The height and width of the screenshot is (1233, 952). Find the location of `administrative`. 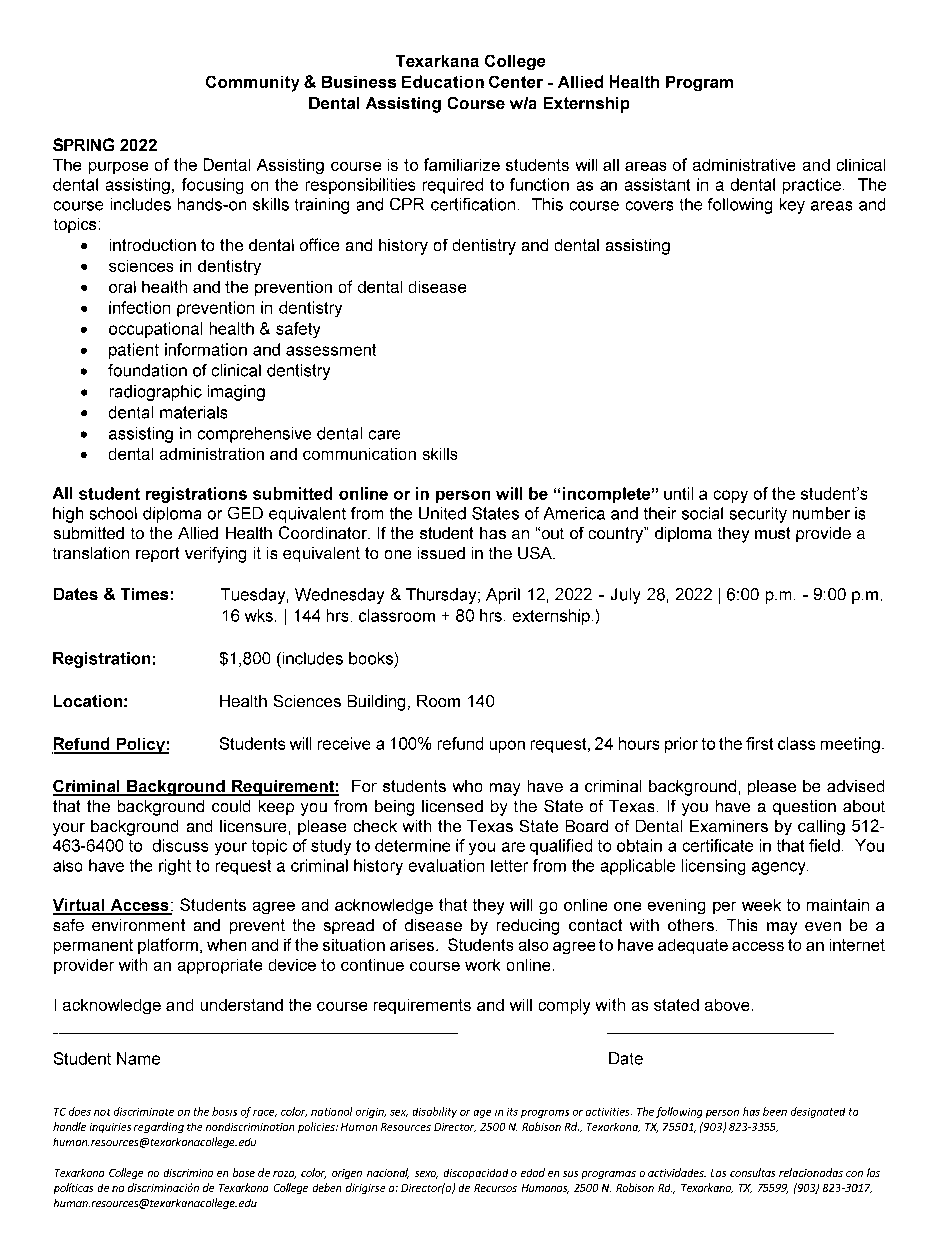

administrative is located at coordinates (744, 165).
